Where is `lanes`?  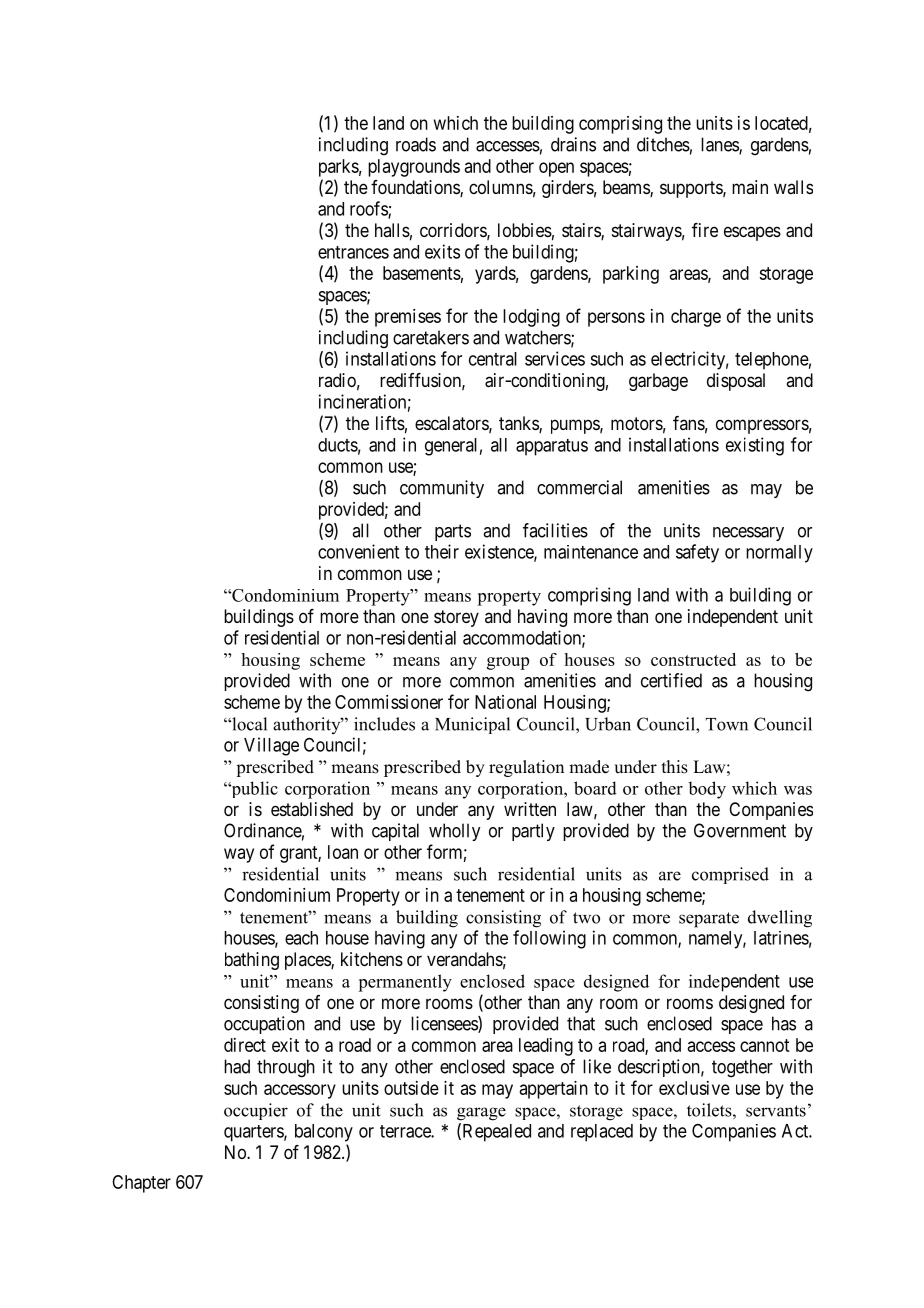
lanes is located at coordinates (720, 145).
